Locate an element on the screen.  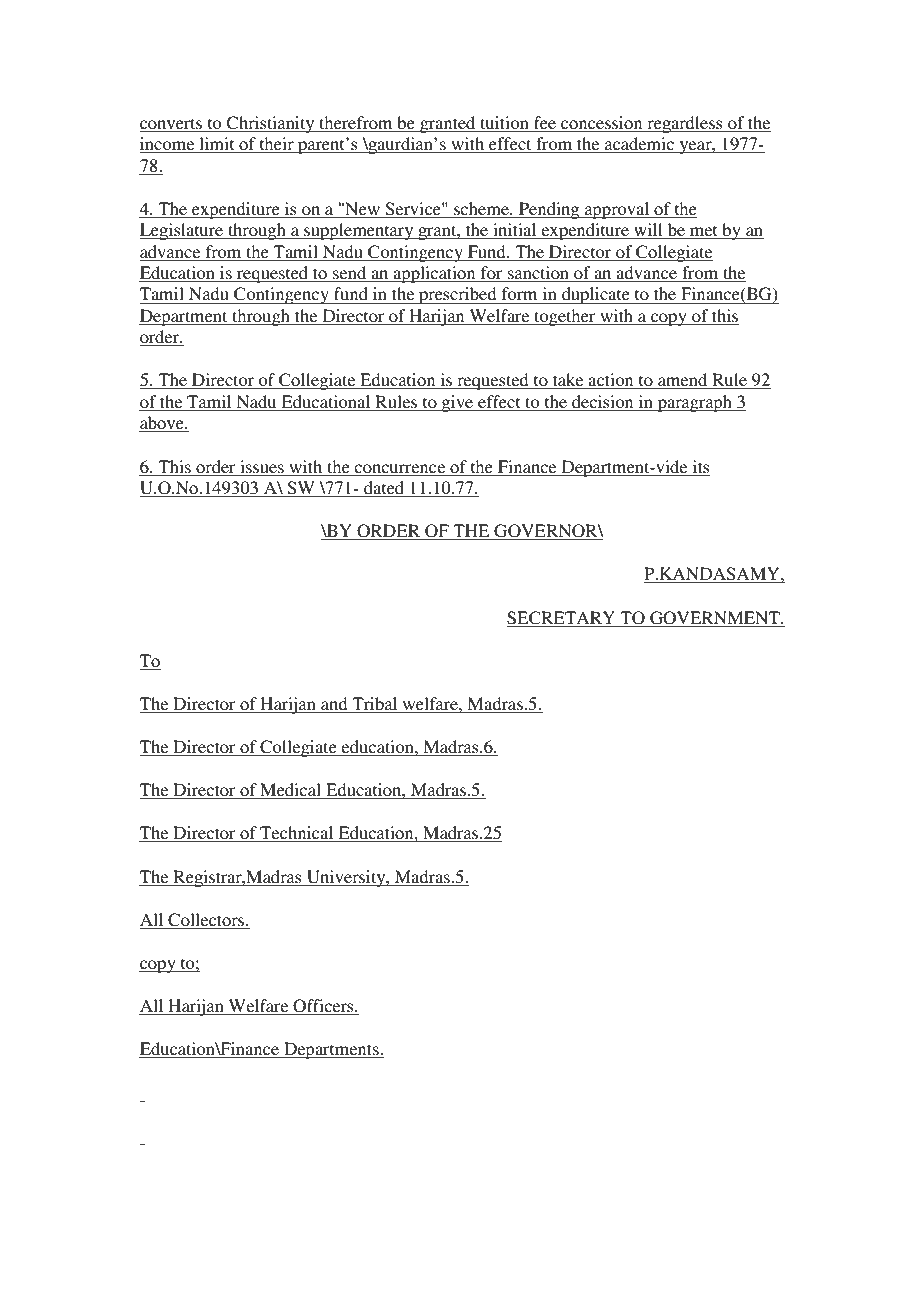
Tribal is located at coordinates (374, 703).
